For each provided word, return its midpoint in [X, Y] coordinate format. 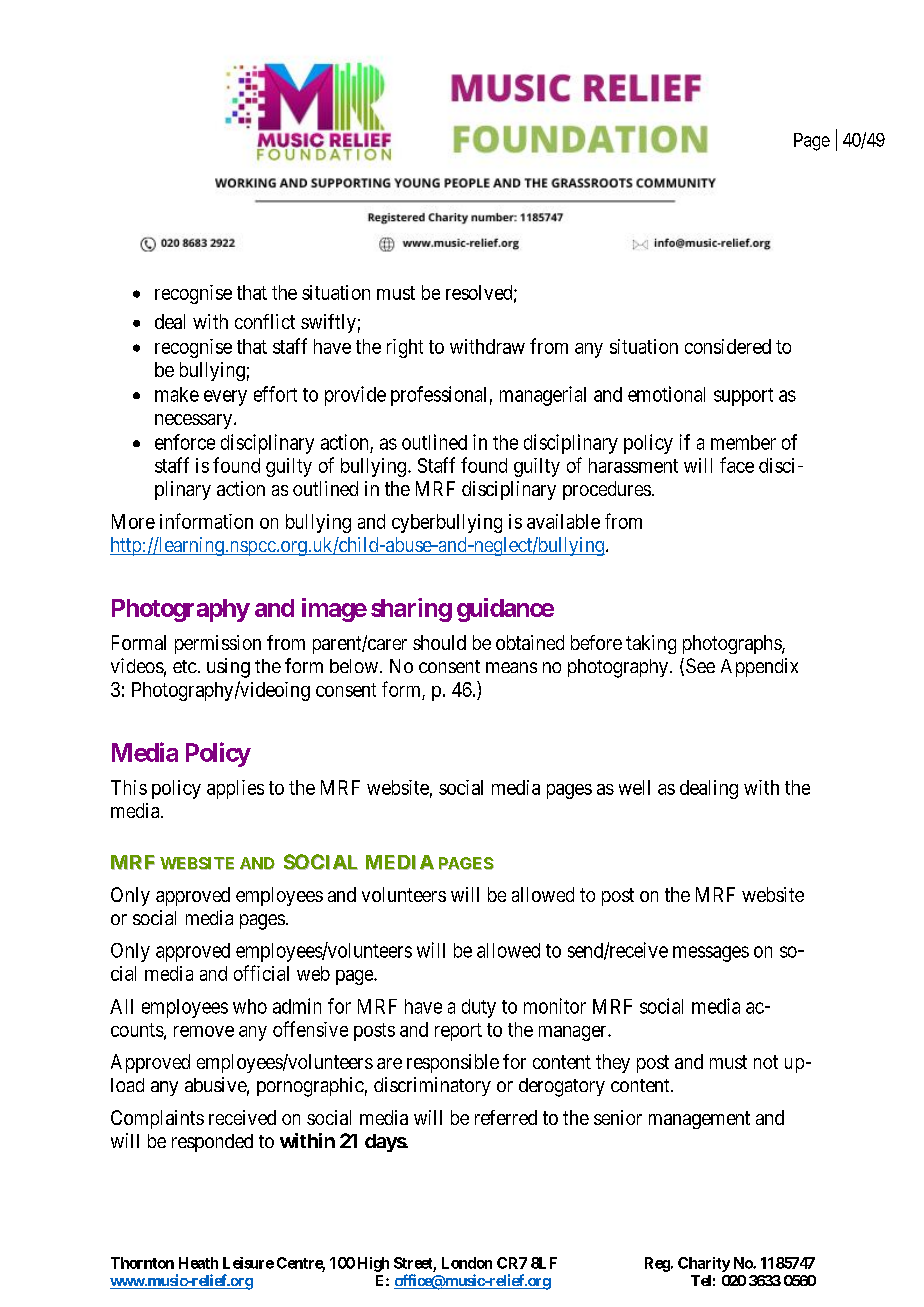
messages [711, 954]
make [177, 394]
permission [218, 644]
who [250, 1006]
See [700, 665]
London [467, 1263]
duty [479, 1008]
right [405, 348]
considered [728, 346]
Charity [704, 1264]
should [439, 642]
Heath [198, 1263]
